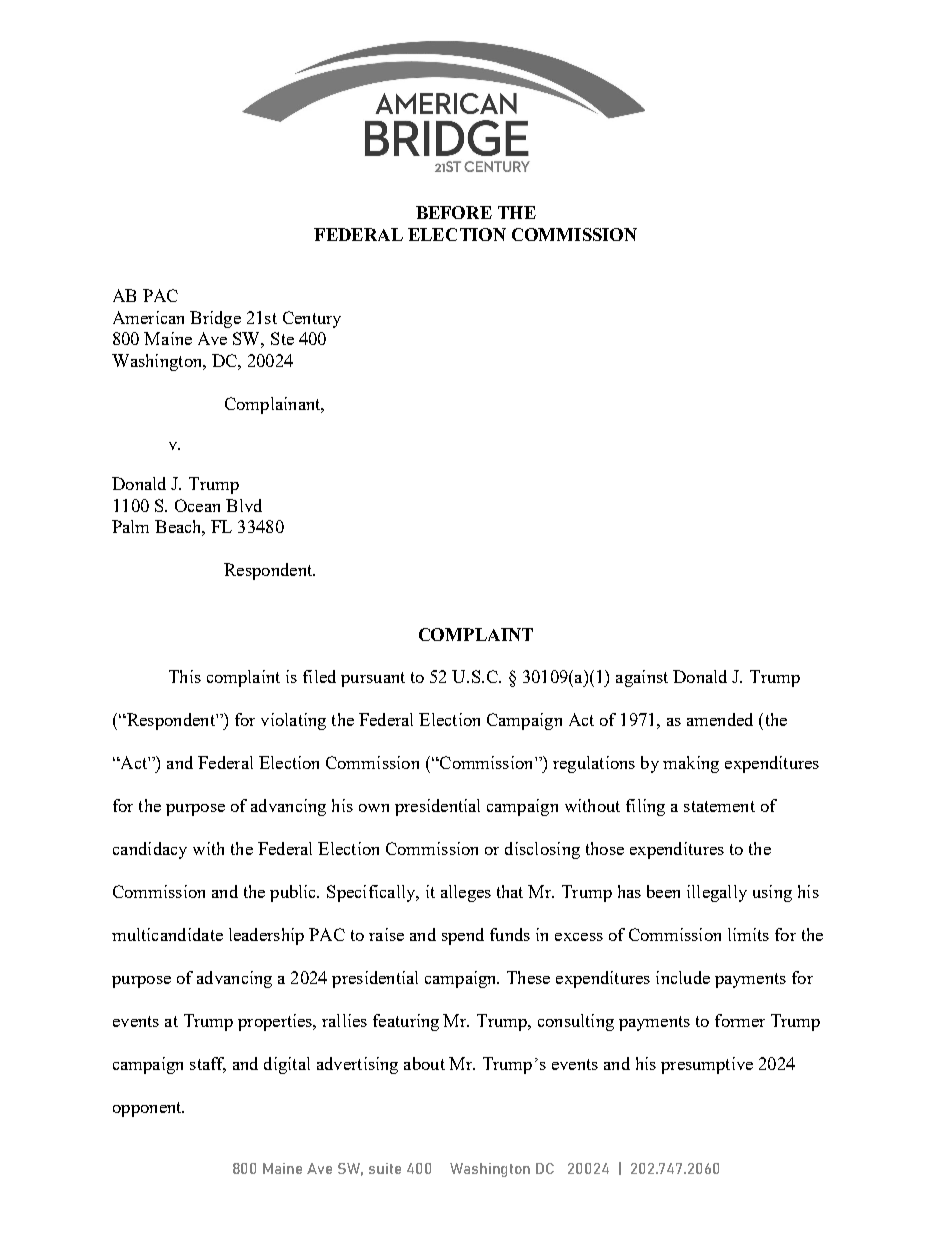 This document has width=952, height=1233. Describe the element at coordinates (385, 1168) in the document. I see `suite` at that location.
